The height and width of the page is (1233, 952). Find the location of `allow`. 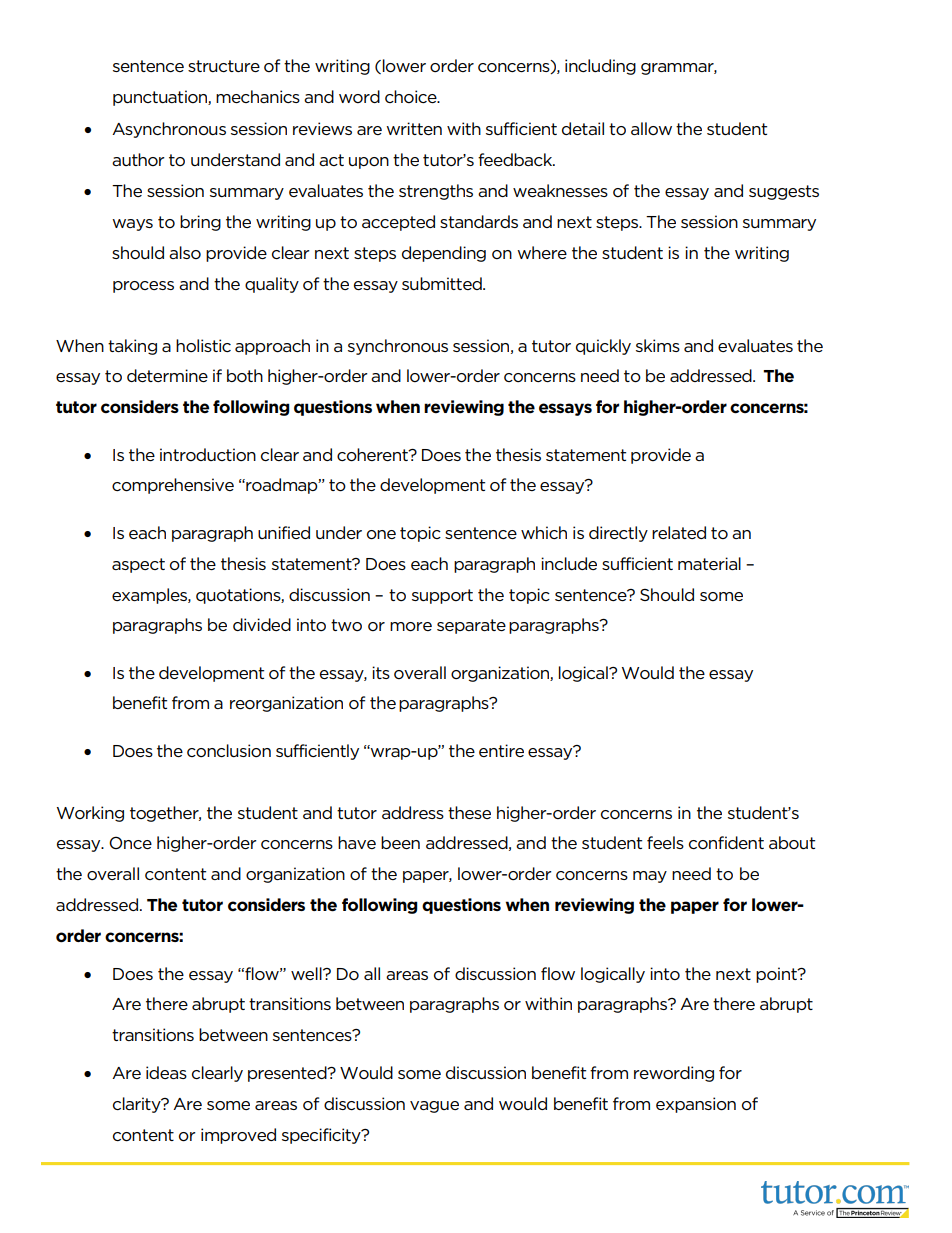

allow is located at coordinates (651, 128).
